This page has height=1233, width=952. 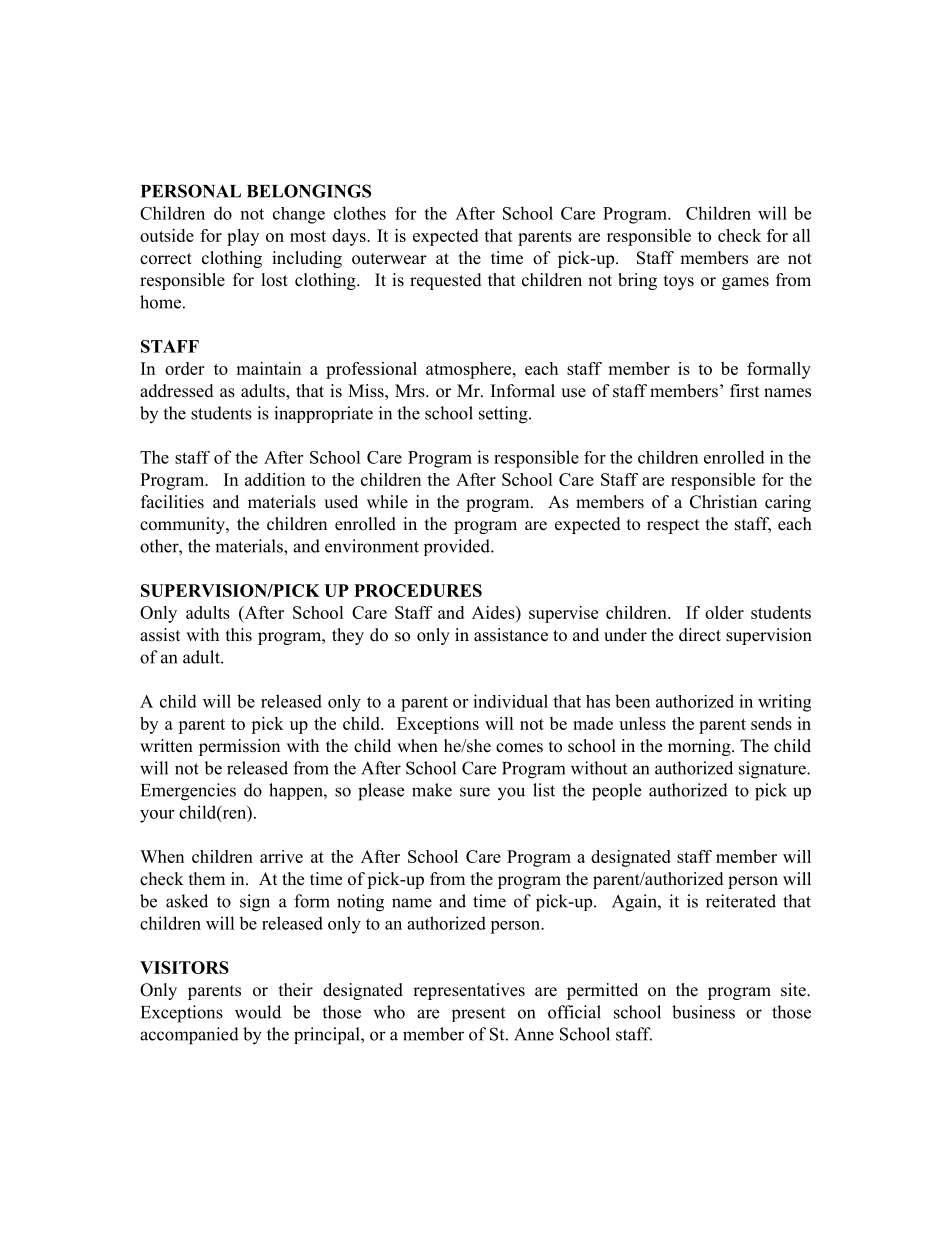 What do you see at coordinates (745, 283) in the page?
I see `games` at bounding box center [745, 283].
